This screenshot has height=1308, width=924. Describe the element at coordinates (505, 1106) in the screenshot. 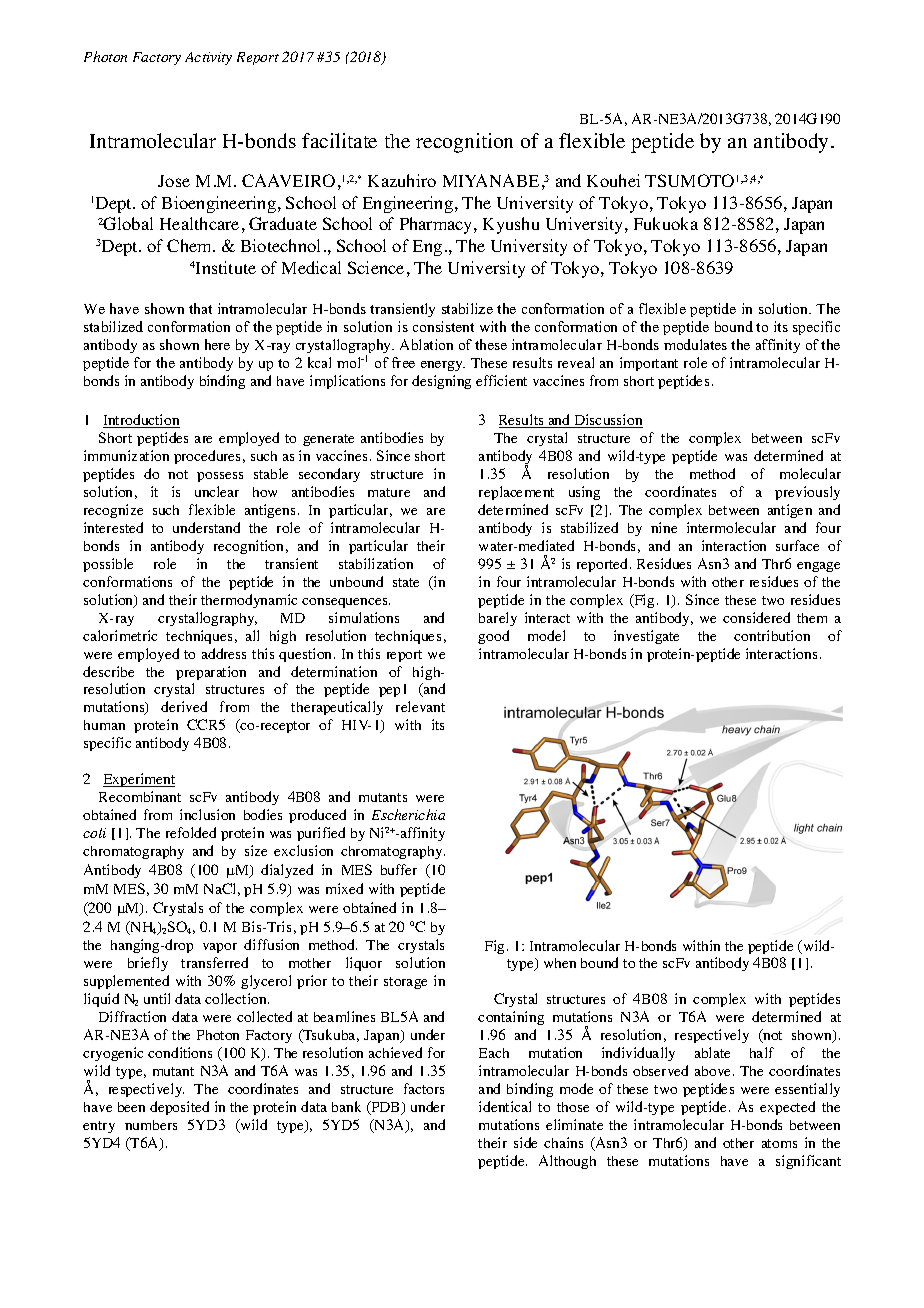

I see `identical` at that location.
